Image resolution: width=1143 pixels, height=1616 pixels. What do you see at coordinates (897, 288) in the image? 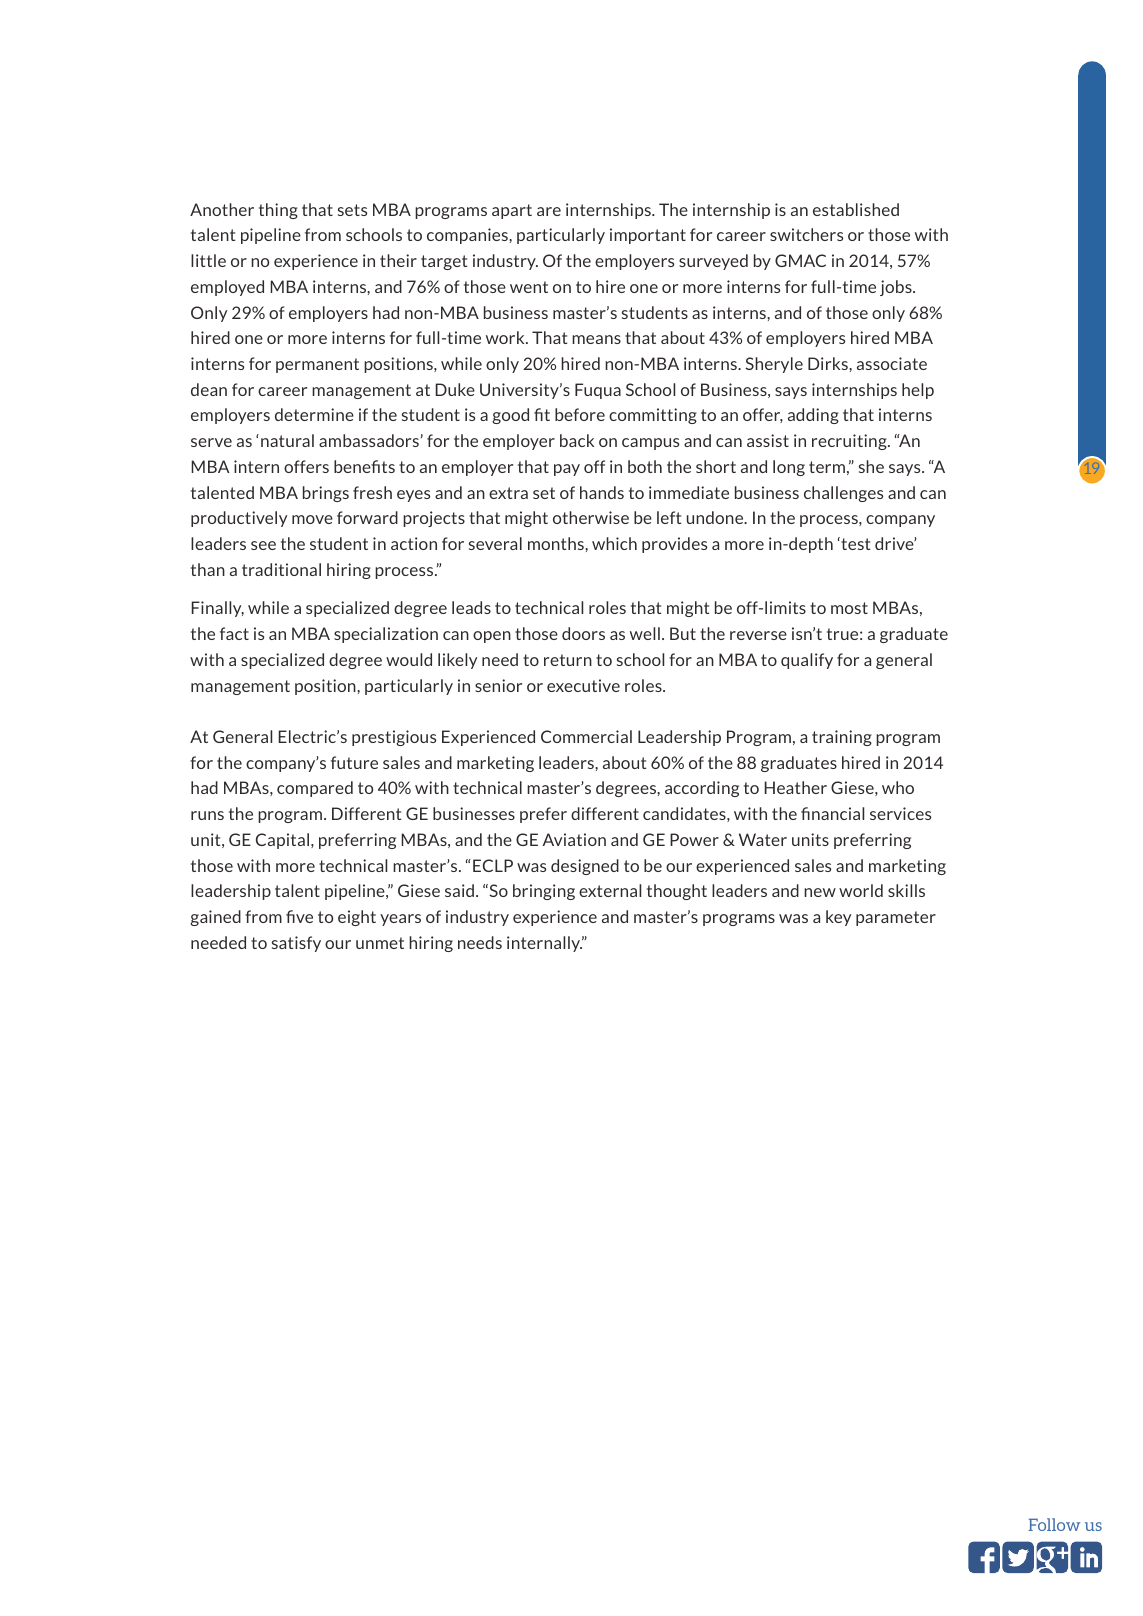
I see `jobs` at bounding box center [897, 288].
